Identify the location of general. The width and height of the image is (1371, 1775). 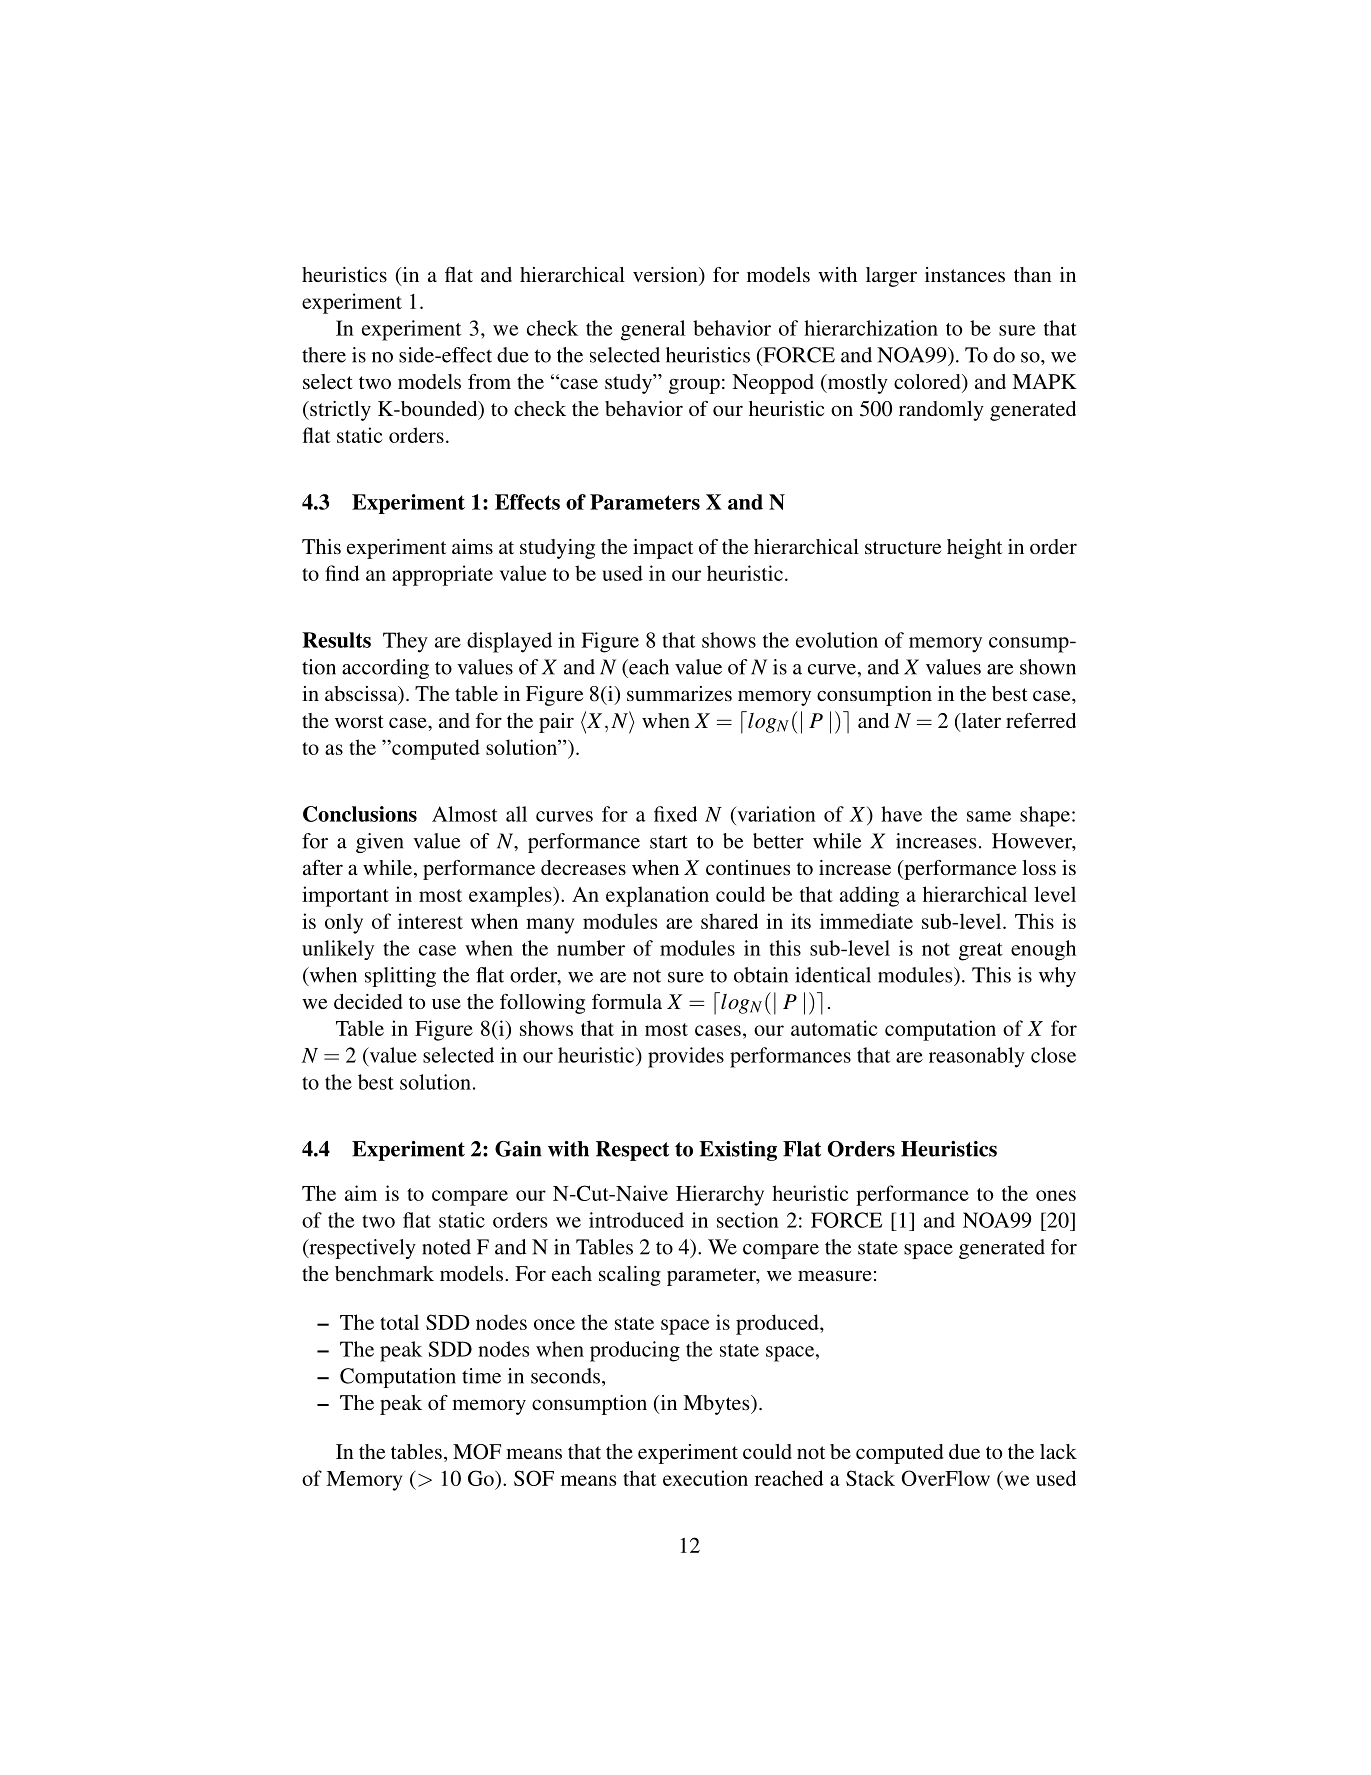
(653, 330).
